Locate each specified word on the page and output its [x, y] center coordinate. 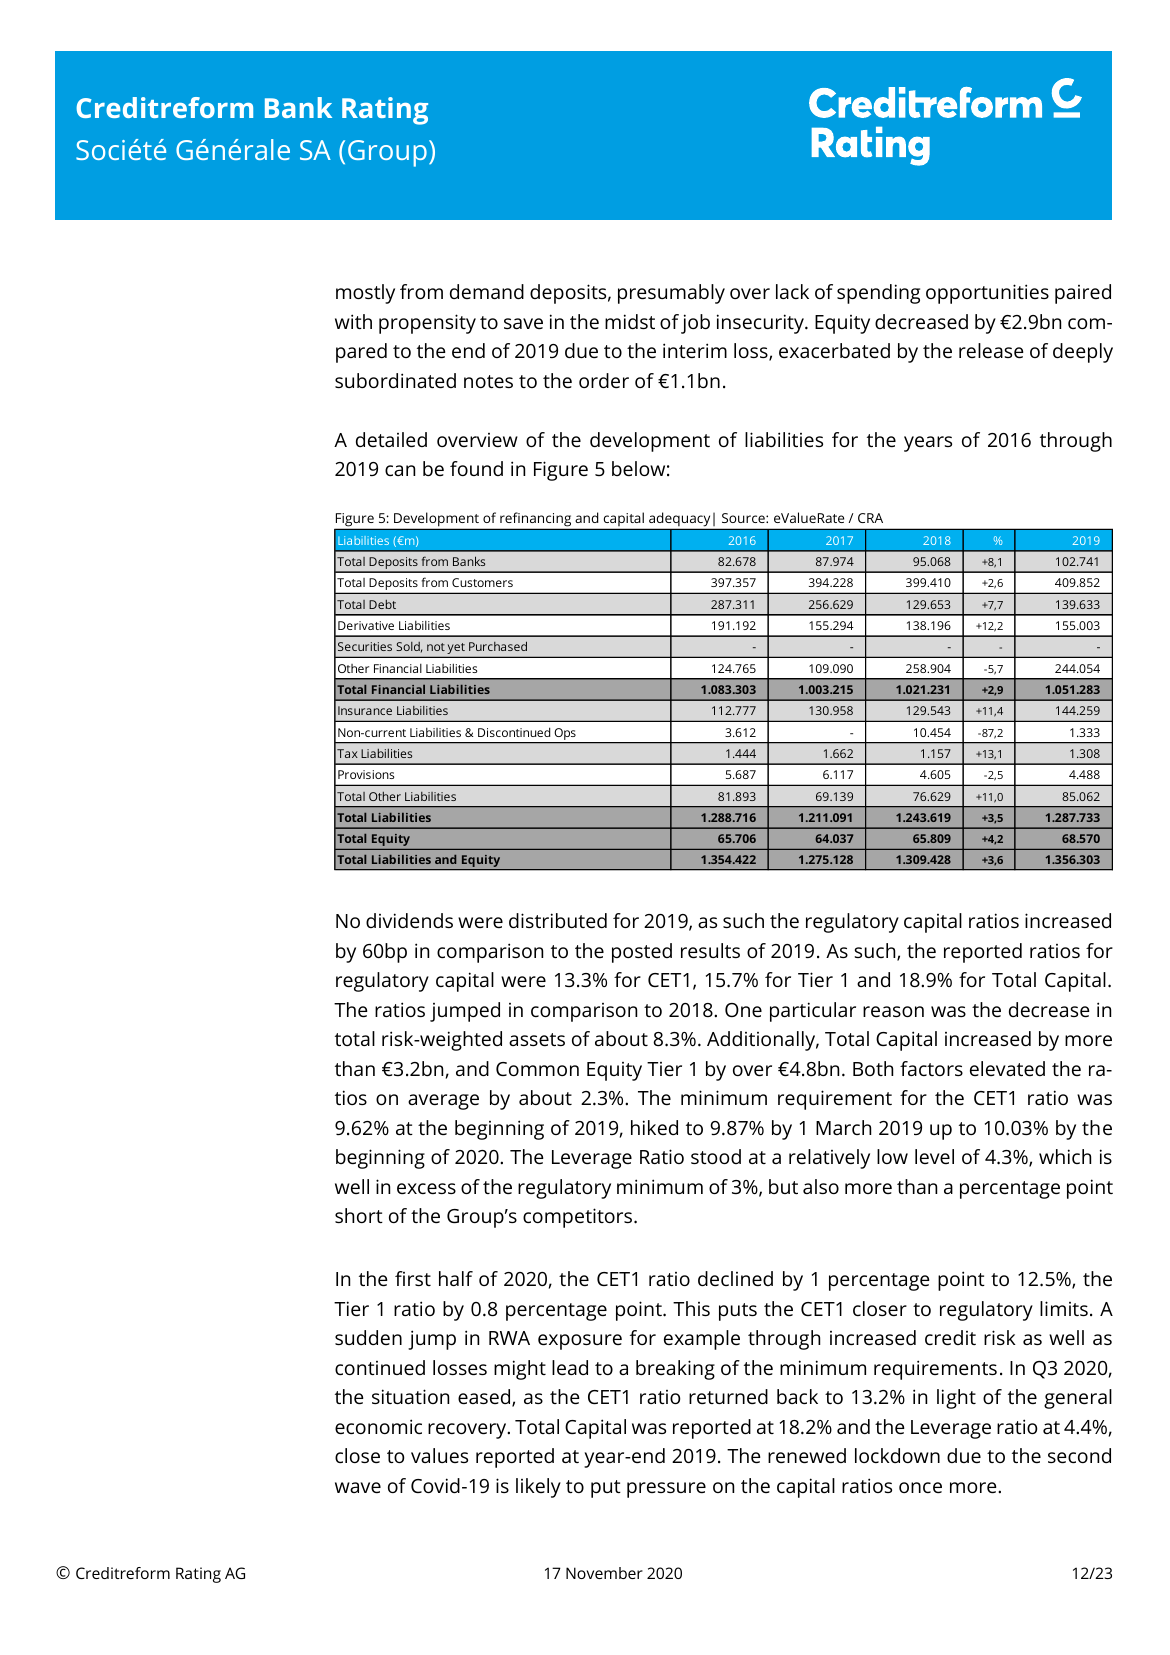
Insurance [365, 710]
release [991, 350]
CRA [870, 518]
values [439, 1455]
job [695, 324]
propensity [427, 324]
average [443, 1102]
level [934, 1156]
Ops [565, 735]
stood [716, 1156]
